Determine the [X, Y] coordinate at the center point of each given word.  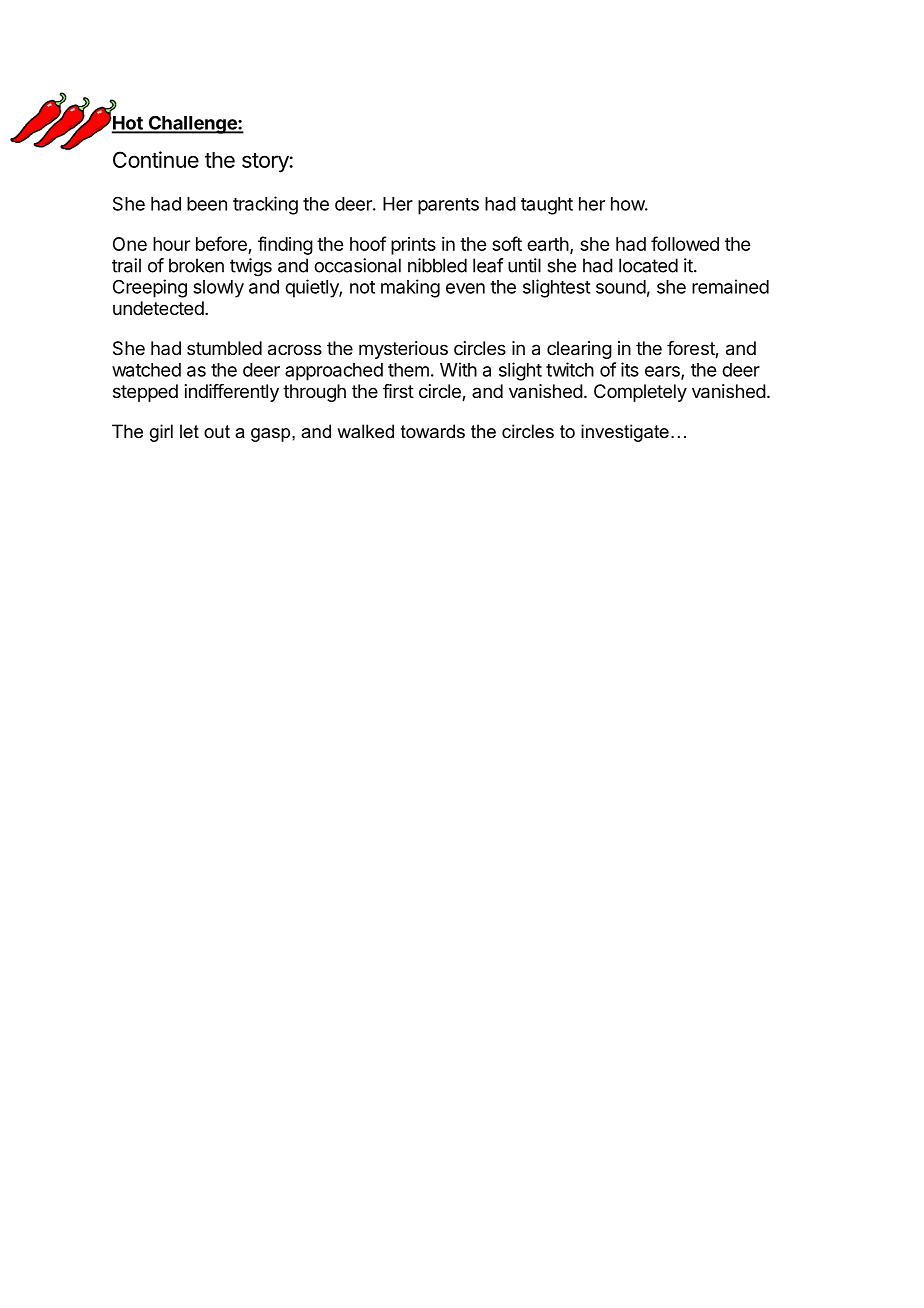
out [217, 431]
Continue [156, 159]
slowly [218, 289]
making [410, 288]
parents [448, 206]
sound [621, 287]
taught [547, 206]
